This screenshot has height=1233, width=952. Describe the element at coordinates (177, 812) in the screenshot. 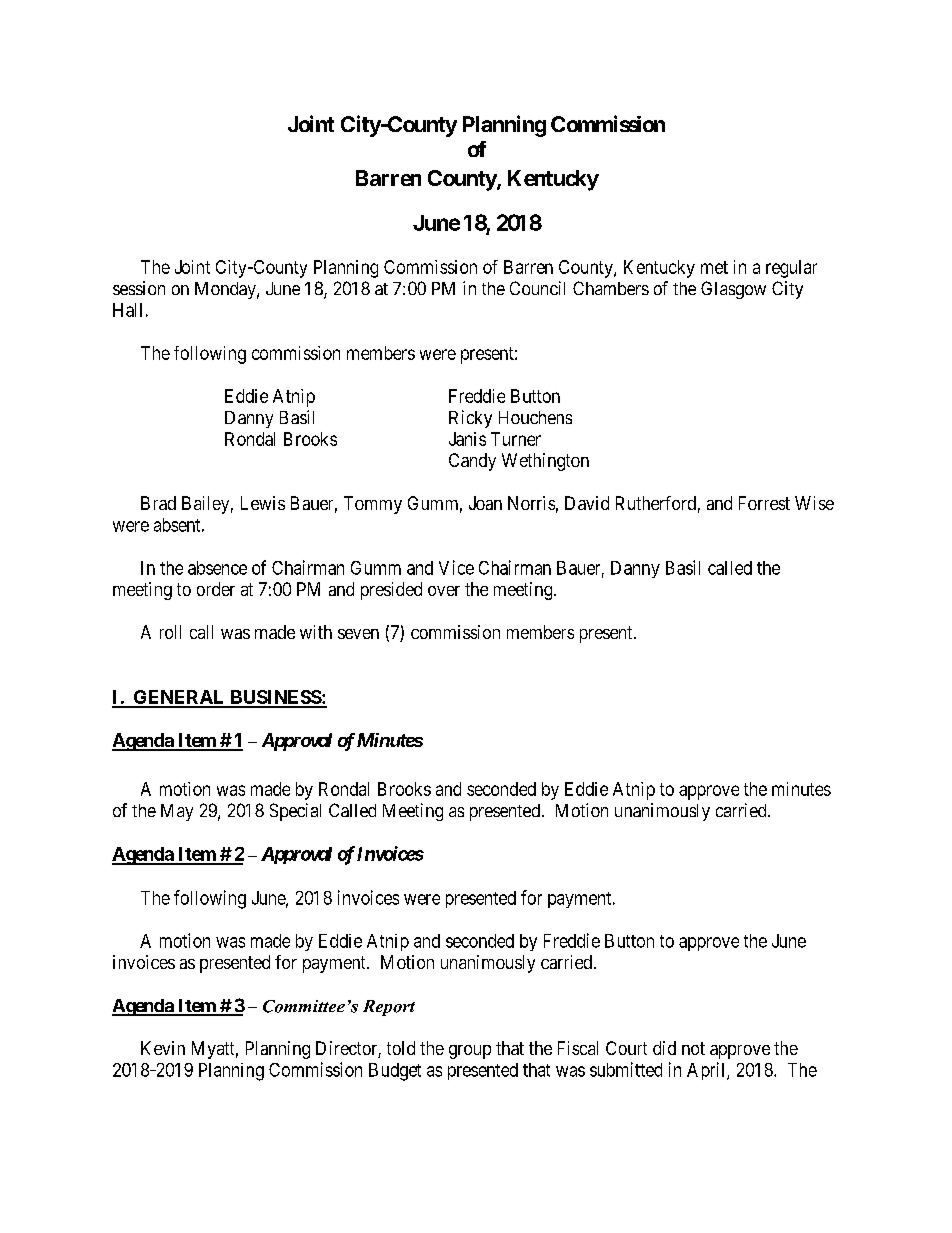

I see `May` at that location.
